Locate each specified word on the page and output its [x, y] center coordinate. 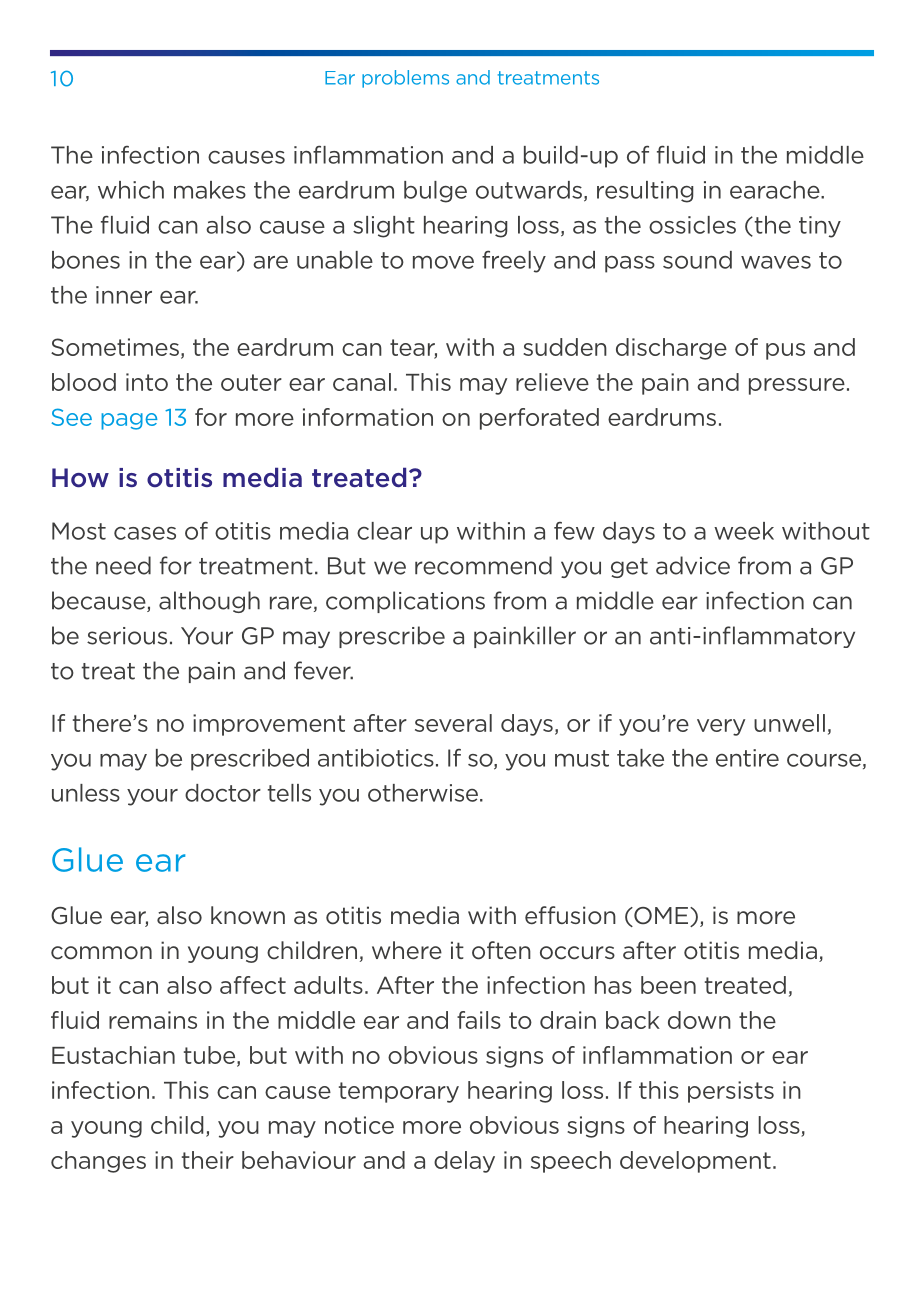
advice [693, 565]
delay [464, 1162]
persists [731, 1092]
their [208, 1160]
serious [127, 636]
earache [776, 190]
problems [405, 79]
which [131, 190]
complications [405, 602]
